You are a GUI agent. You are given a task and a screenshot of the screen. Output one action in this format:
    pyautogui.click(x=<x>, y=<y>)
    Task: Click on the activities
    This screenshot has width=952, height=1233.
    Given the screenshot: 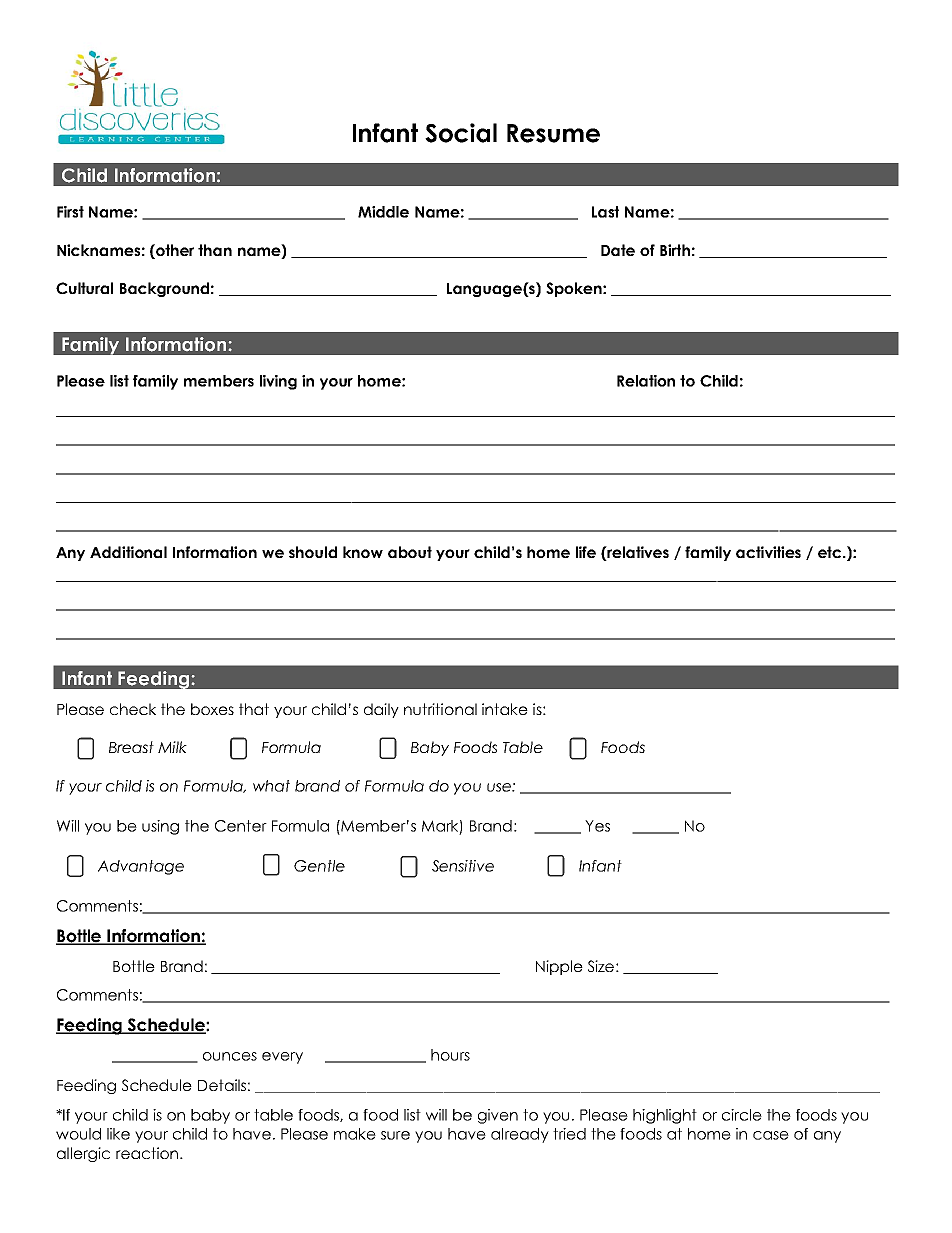 What is the action you would take?
    pyautogui.click(x=768, y=552)
